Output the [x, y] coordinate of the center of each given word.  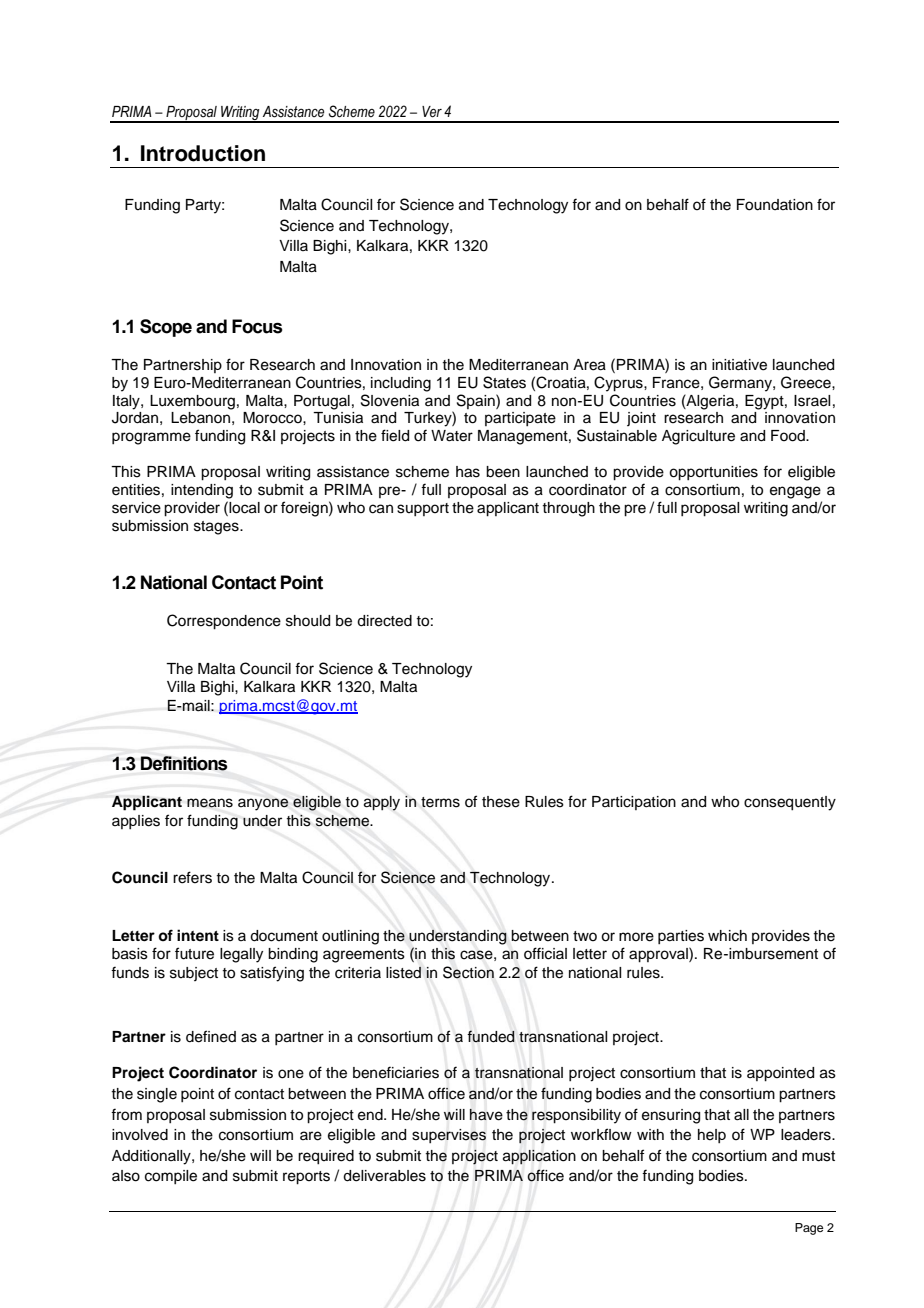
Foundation [775, 205]
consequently [790, 803]
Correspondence [224, 622]
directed [384, 621]
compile [171, 1177]
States [504, 382]
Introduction [203, 153]
